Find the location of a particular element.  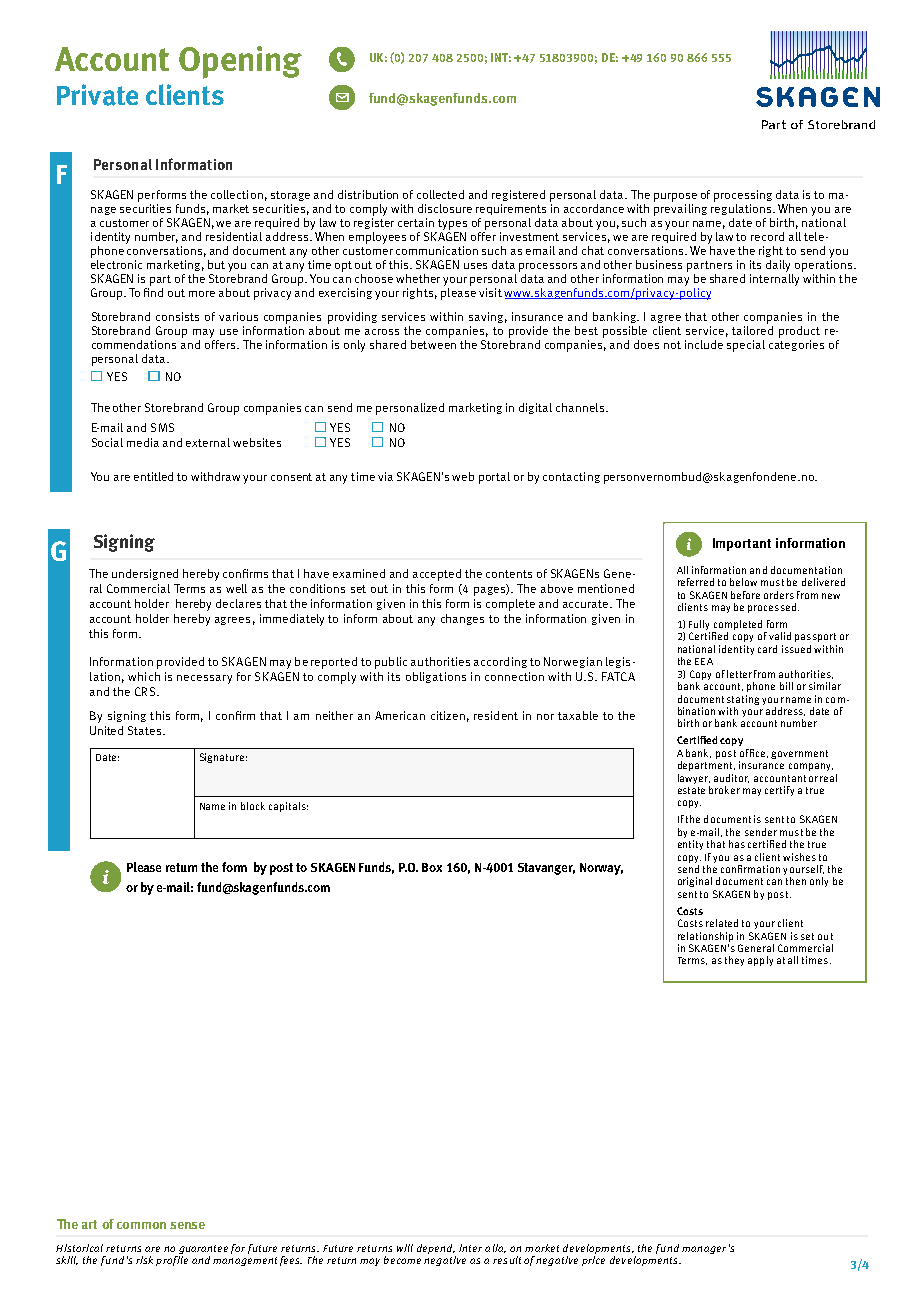

depend is located at coordinates (436, 1249).
